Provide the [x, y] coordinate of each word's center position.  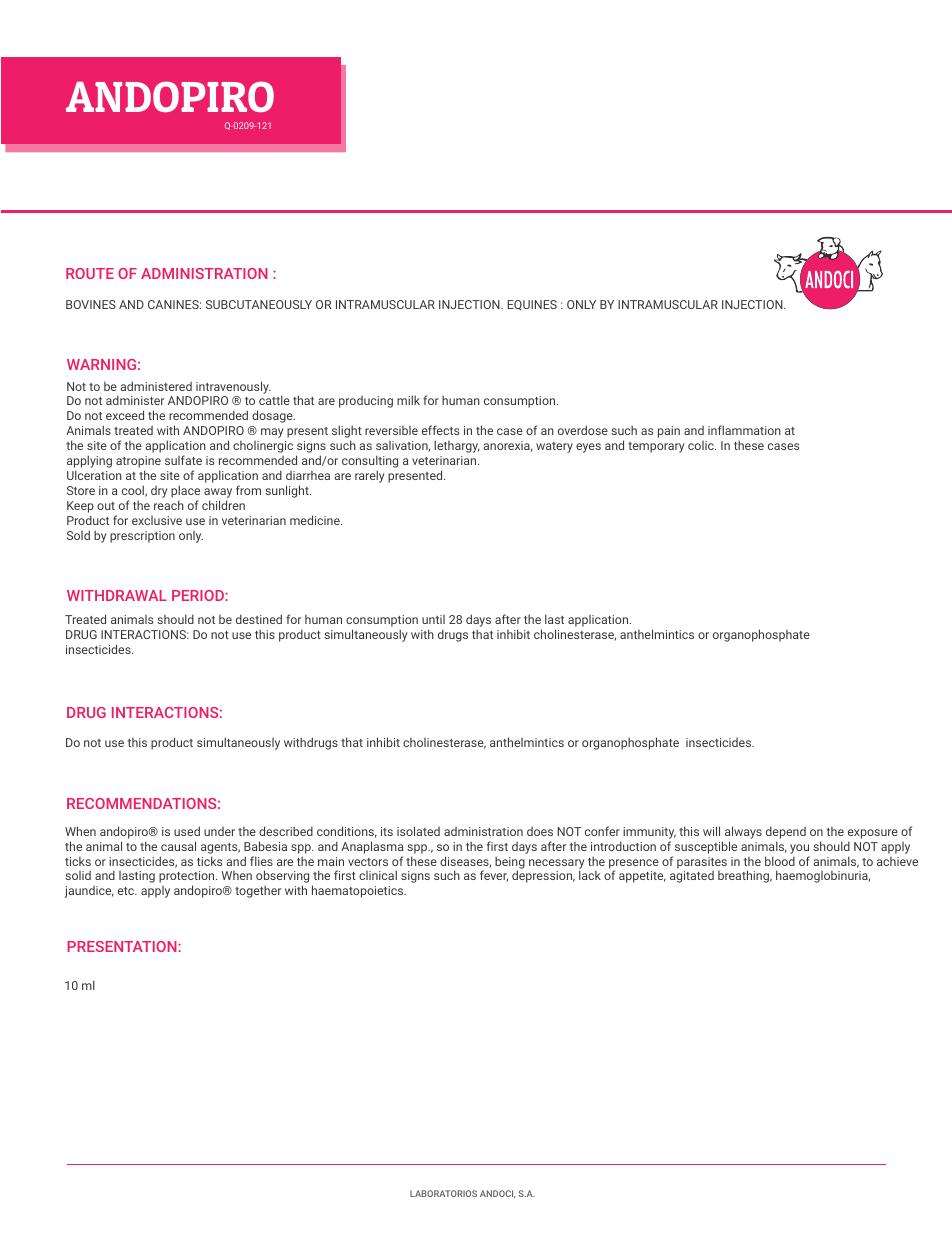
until [433, 619]
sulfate [183, 460]
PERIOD [199, 595]
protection [188, 878]
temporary [656, 447]
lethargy [457, 446]
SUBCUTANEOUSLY [259, 304]
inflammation [744, 430]
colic [702, 445]
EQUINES [532, 305]
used [187, 831]
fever [494, 876]
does [540, 831]
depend [786, 832]
